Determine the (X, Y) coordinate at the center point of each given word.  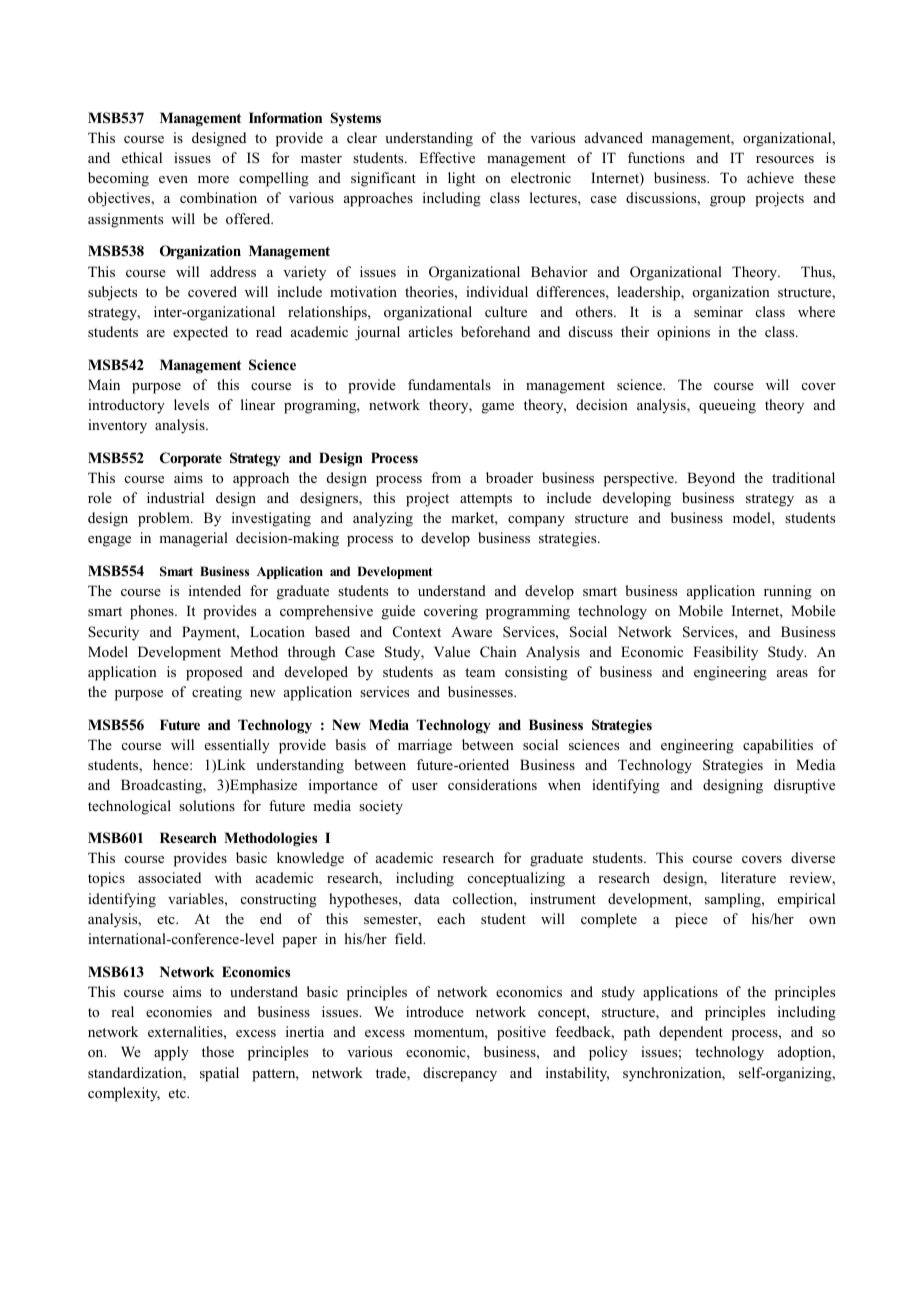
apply (171, 1053)
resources (785, 159)
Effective (447, 157)
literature (748, 877)
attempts (486, 500)
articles (431, 331)
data (427, 898)
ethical (142, 157)
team (480, 672)
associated (169, 877)
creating (217, 693)
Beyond (711, 479)
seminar (718, 311)
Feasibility (725, 653)
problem (165, 519)
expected (200, 333)
